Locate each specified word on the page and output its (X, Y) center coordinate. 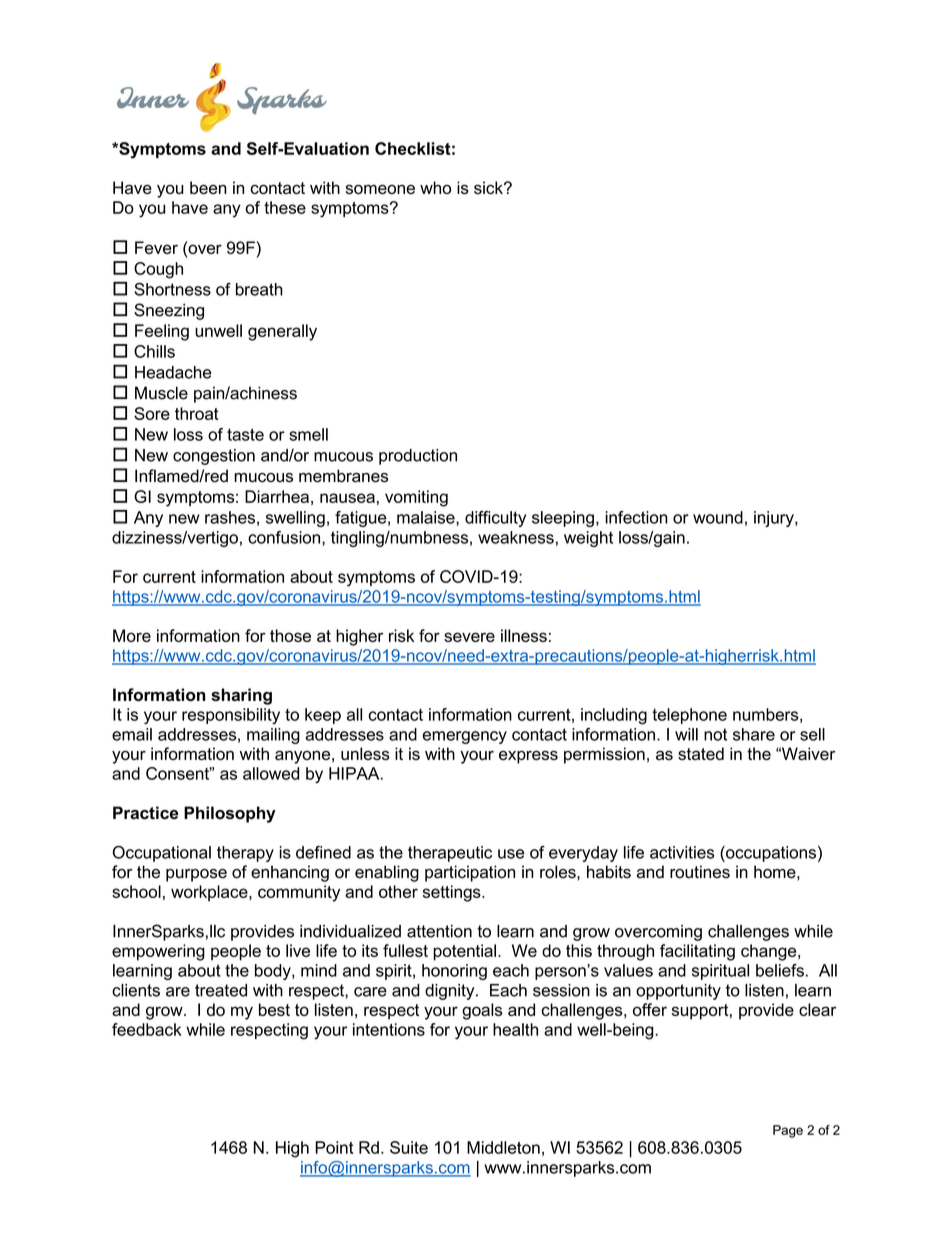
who (435, 187)
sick (489, 187)
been (208, 187)
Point (334, 1147)
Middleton (503, 1147)
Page (788, 1131)
